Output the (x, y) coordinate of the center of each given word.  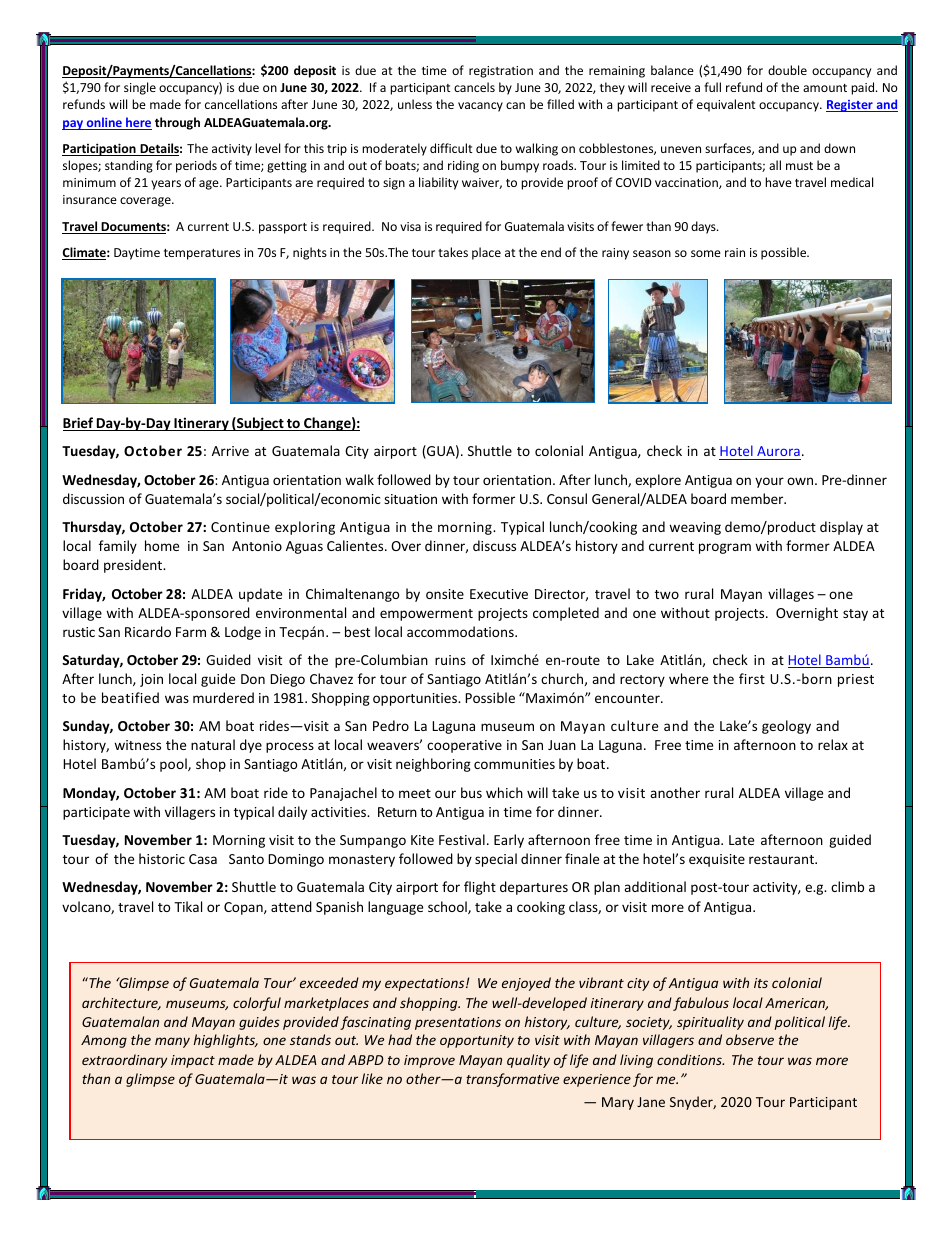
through (177, 123)
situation (410, 499)
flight (480, 888)
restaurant (782, 859)
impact (193, 1061)
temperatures (202, 254)
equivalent (726, 105)
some (706, 253)
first (752, 678)
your (769, 482)
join (151, 680)
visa (410, 226)
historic (162, 858)
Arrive (230, 451)
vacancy (480, 107)
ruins (450, 660)
